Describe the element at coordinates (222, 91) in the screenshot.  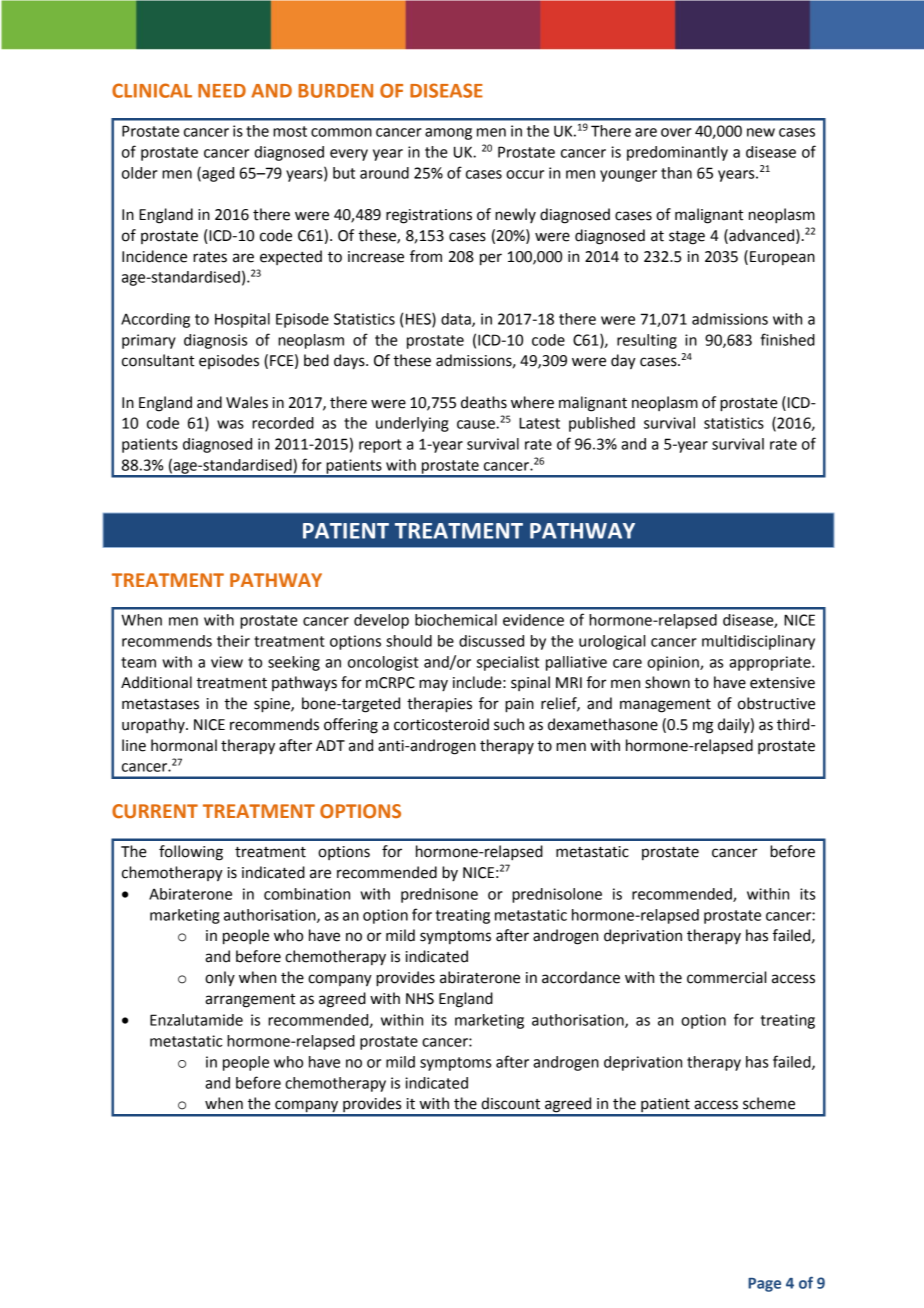
I see `NEED` at that location.
